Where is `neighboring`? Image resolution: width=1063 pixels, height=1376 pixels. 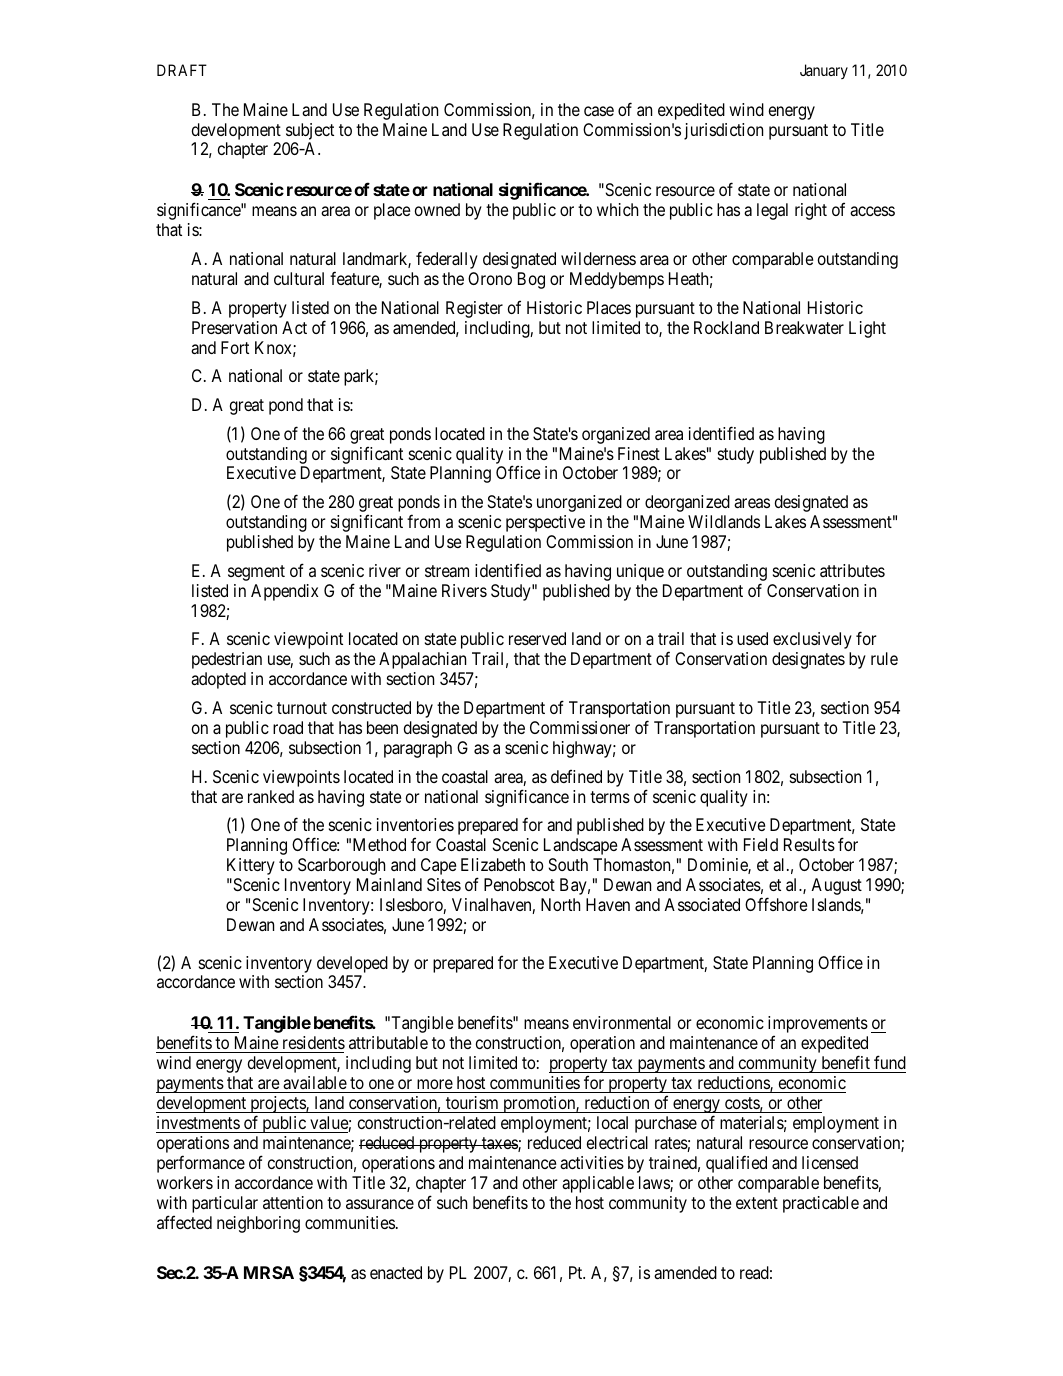 neighboring is located at coordinates (258, 1224).
